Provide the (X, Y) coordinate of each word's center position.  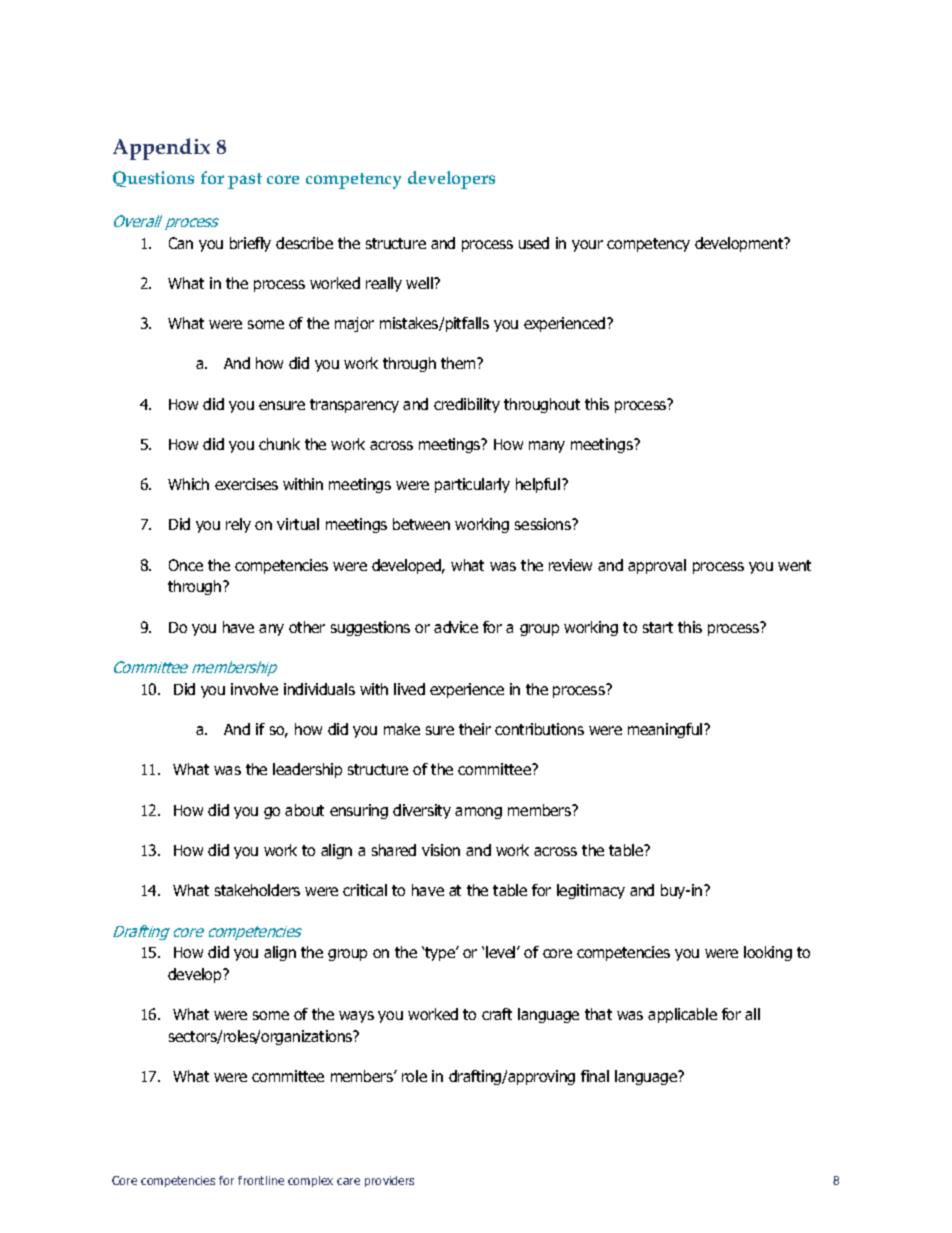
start (658, 627)
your (587, 246)
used (534, 243)
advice (456, 627)
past (245, 181)
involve (254, 689)
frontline (261, 1180)
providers (389, 1181)
